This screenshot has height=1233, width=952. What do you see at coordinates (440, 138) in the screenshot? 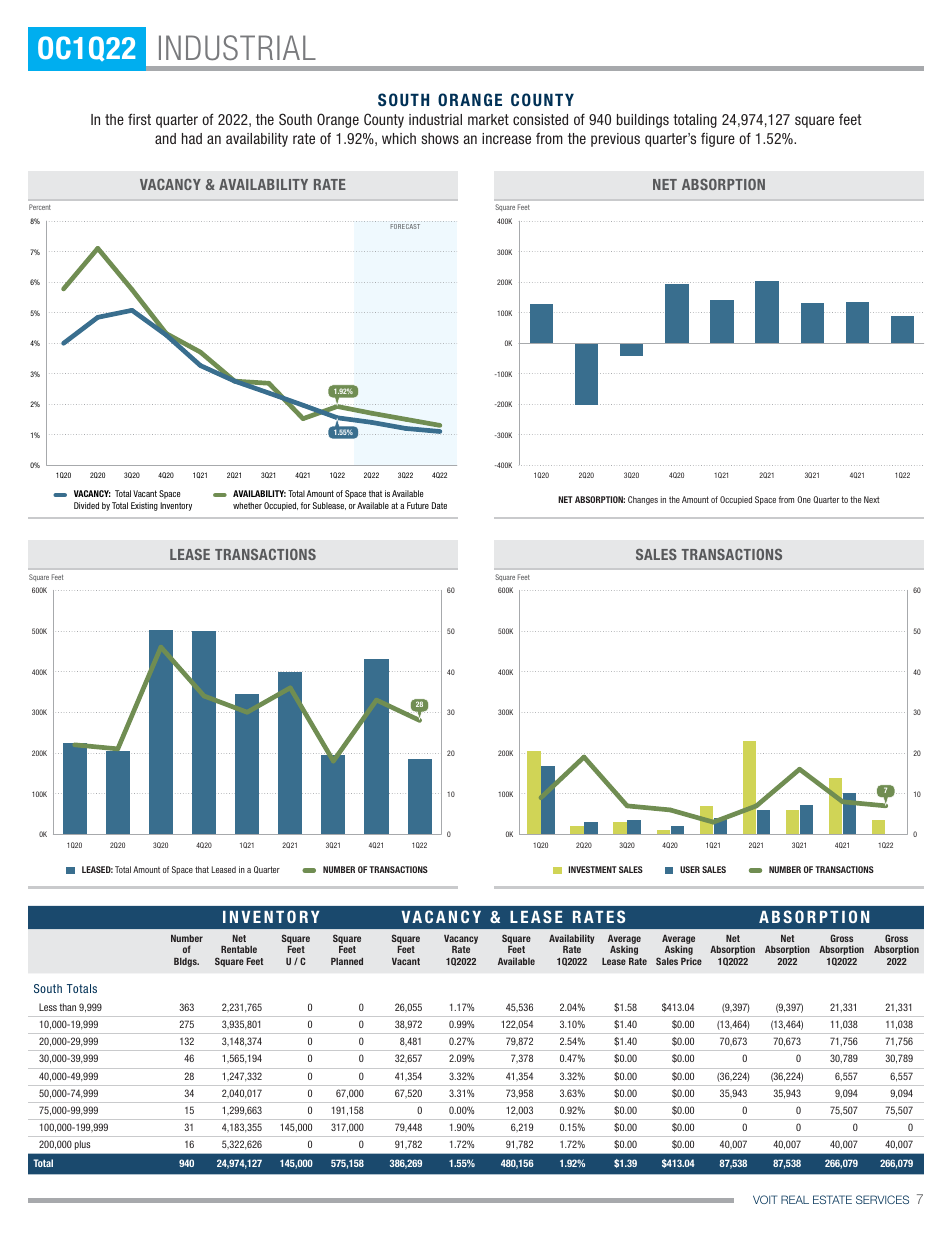
I see `shows` at bounding box center [440, 138].
